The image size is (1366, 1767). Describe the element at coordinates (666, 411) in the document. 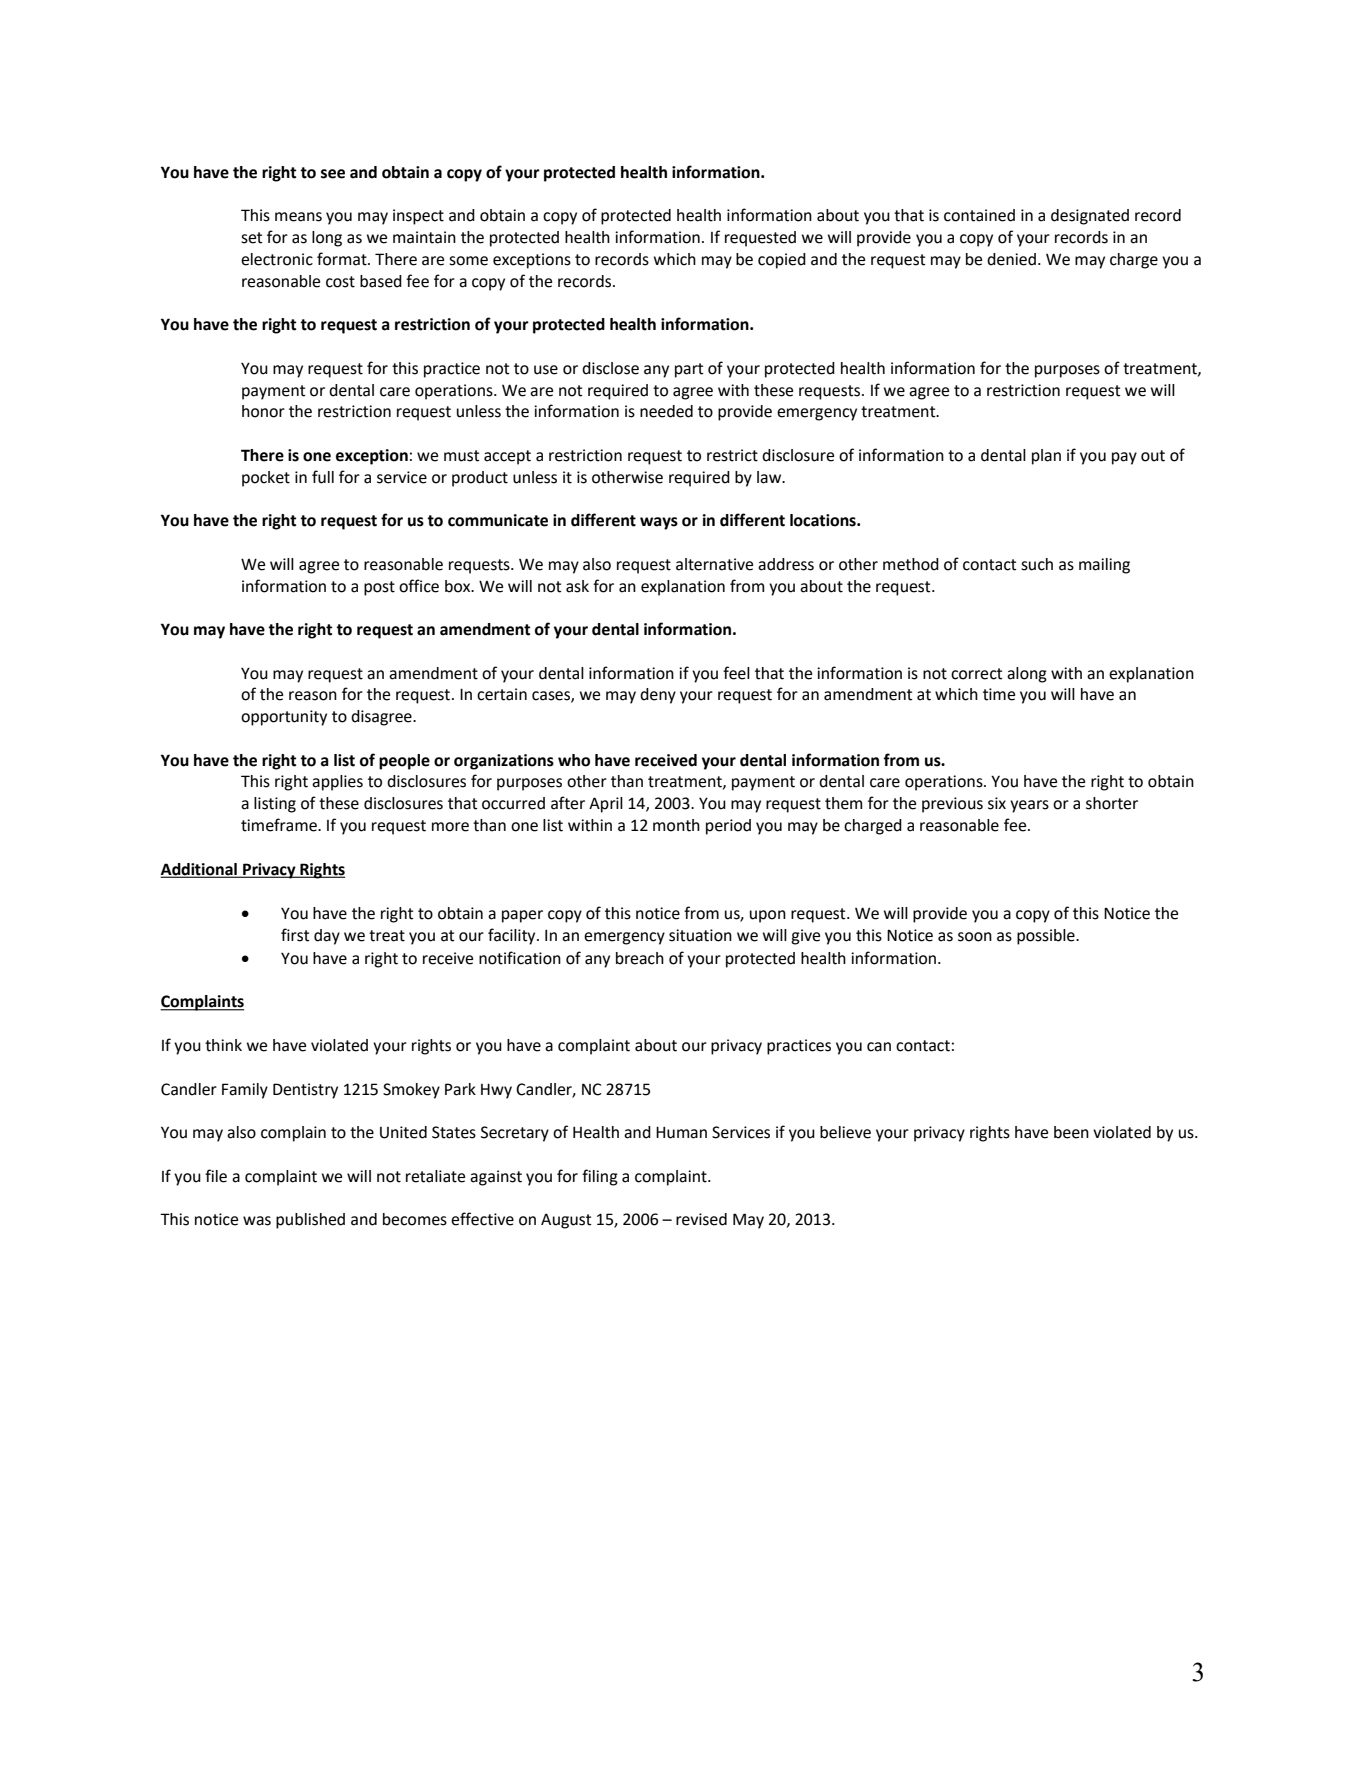

I see `needed` at that location.
